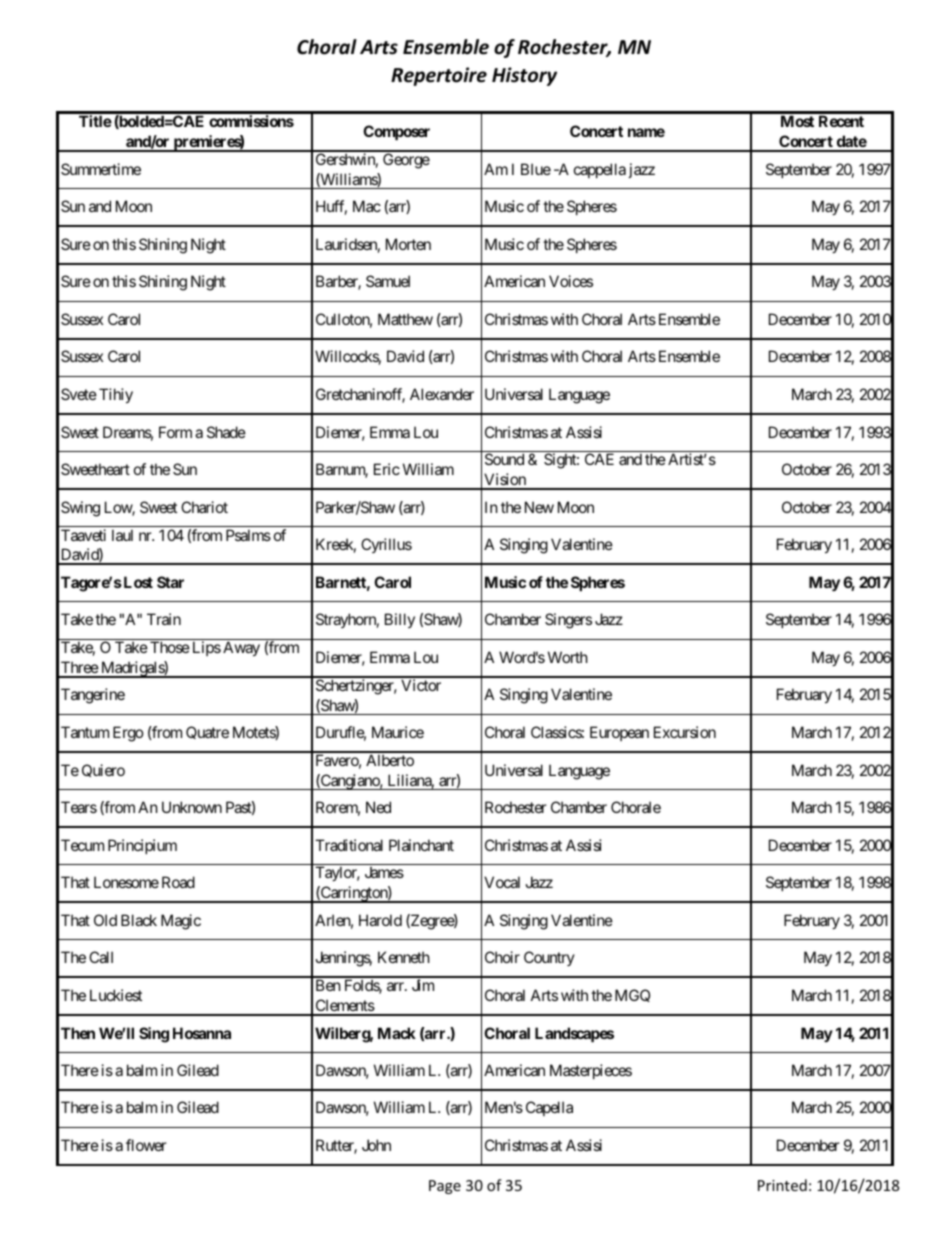 This document has width=952, height=1233. What do you see at coordinates (146, 1145) in the document?
I see `flower` at bounding box center [146, 1145].
